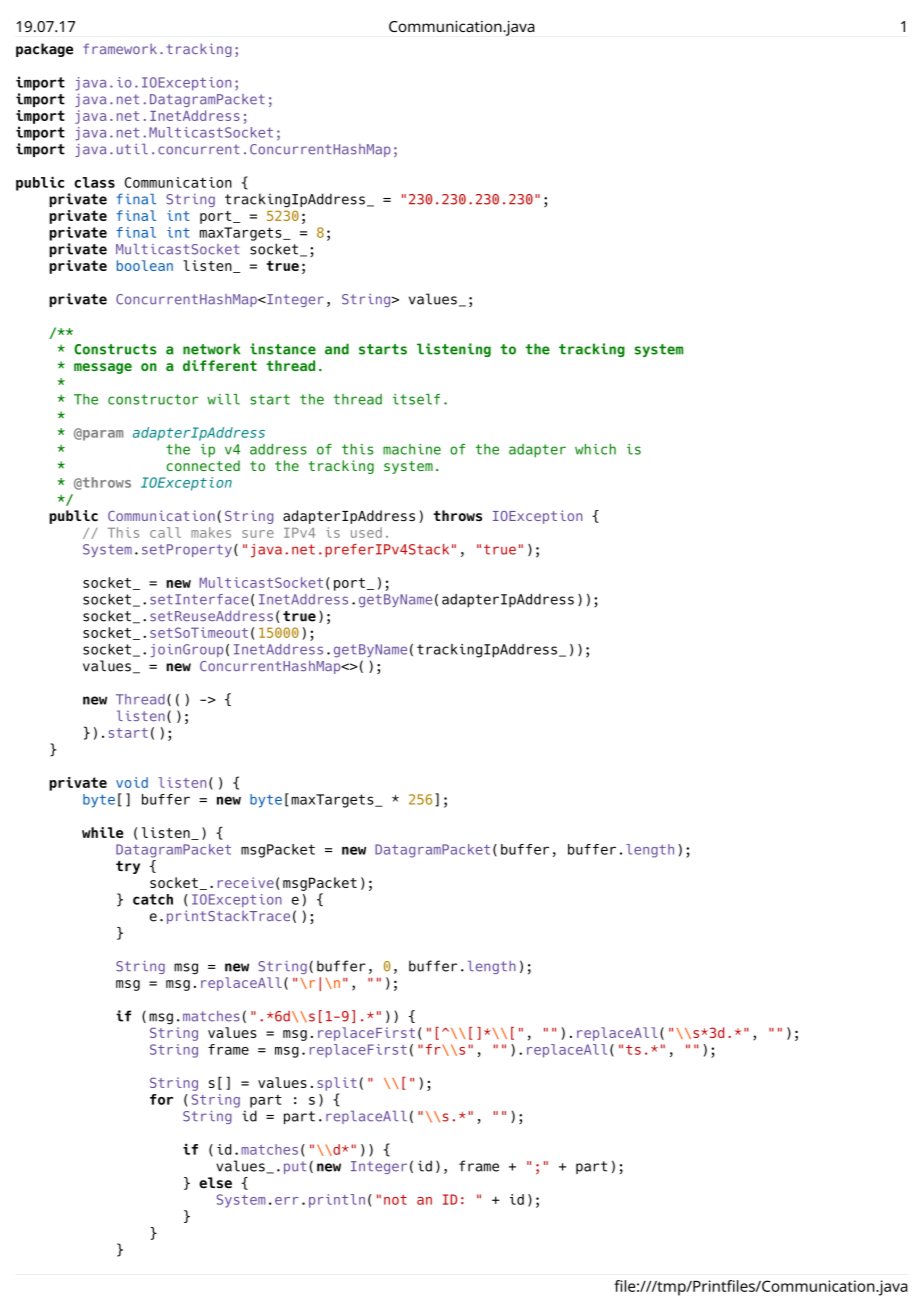 The image size is (924, 1308). I want to click on and, so click(337, 349).
